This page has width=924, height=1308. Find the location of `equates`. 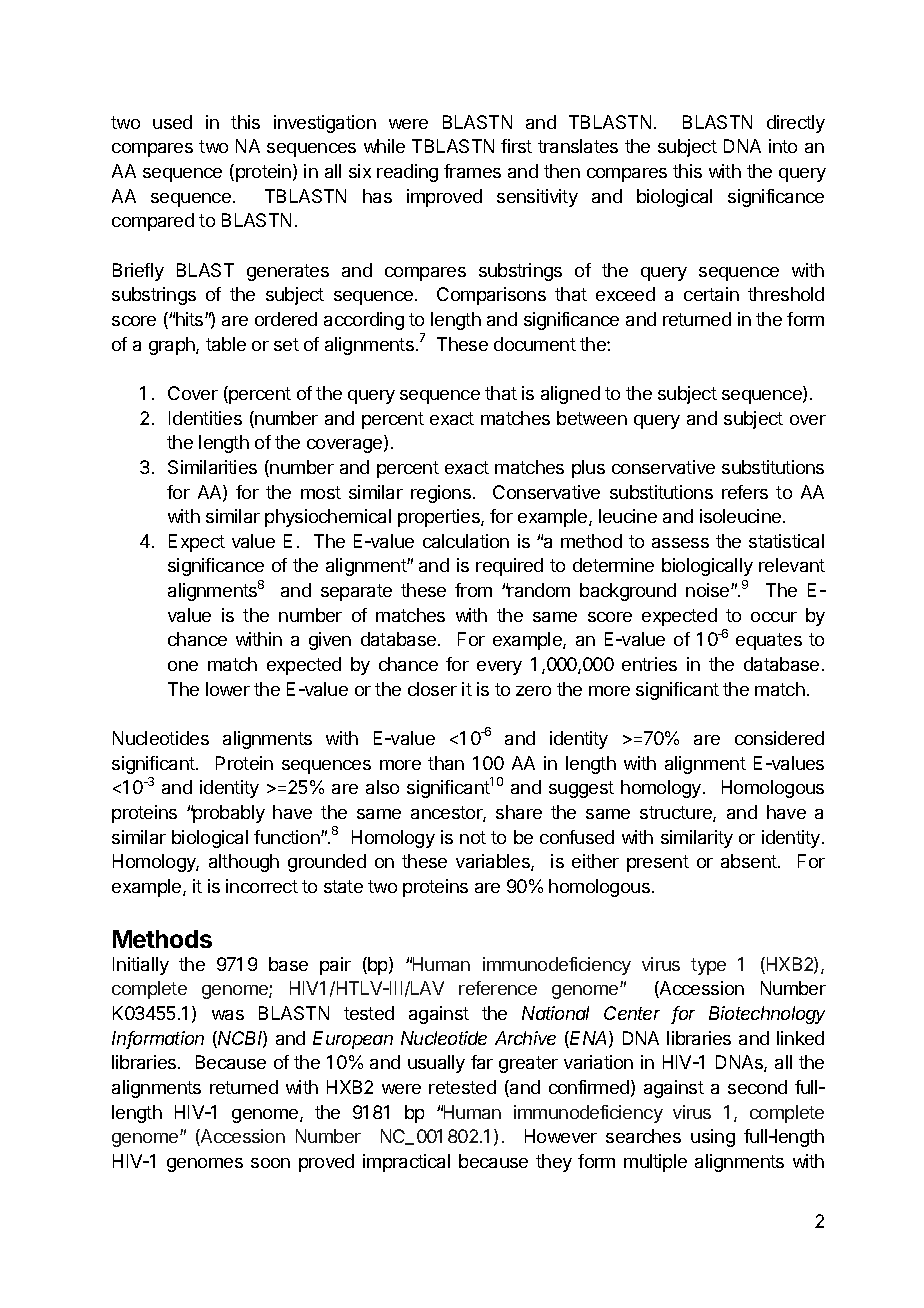

equates is located at coordinates (769, 641).
